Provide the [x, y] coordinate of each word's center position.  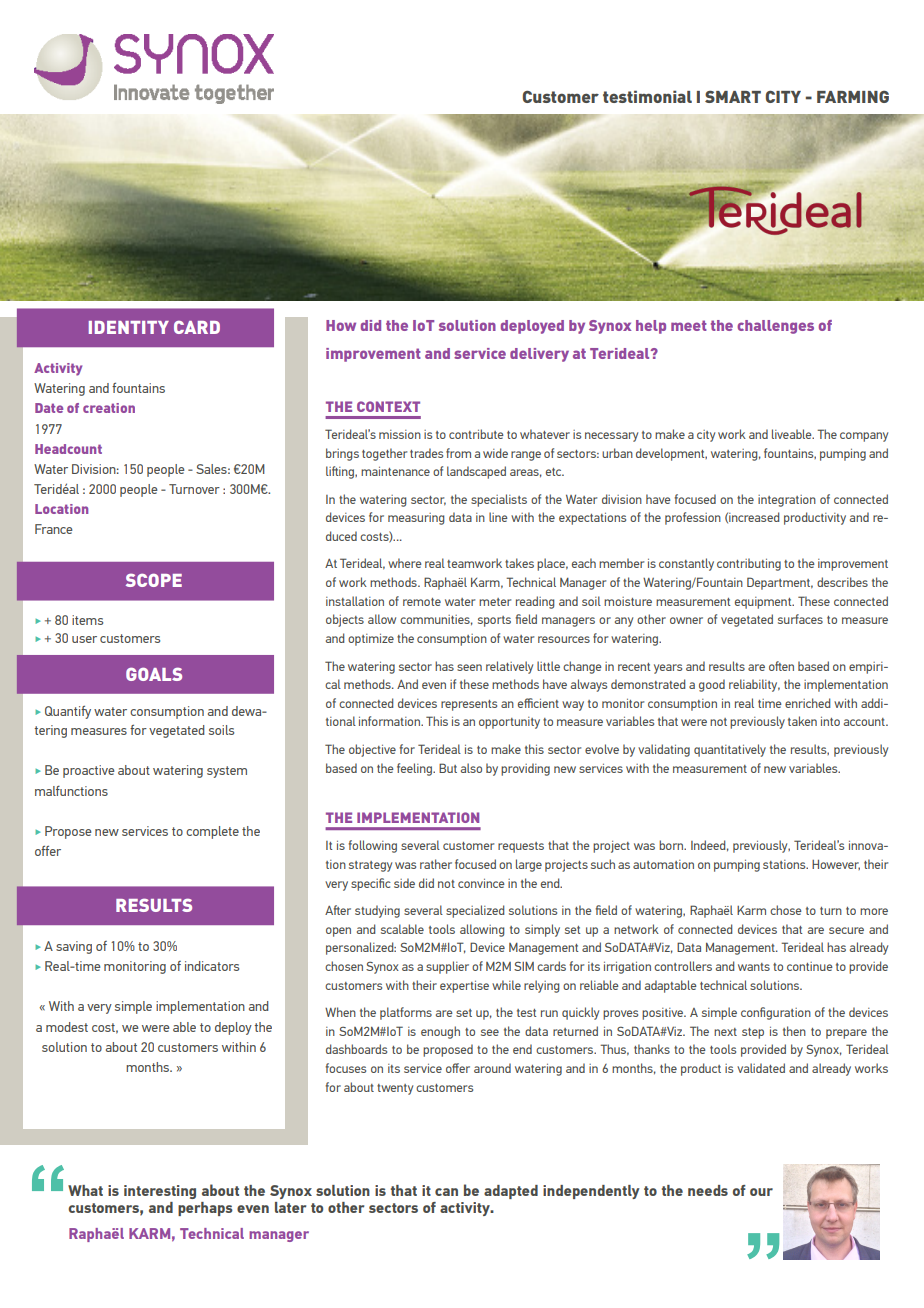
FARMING [853, 97]
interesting [160, 1192]
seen [469, 667]
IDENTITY [129, 327]
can [446, 1192]
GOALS [154, 674]
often [781, 666]
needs [708, 1190]
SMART [733, 97]
